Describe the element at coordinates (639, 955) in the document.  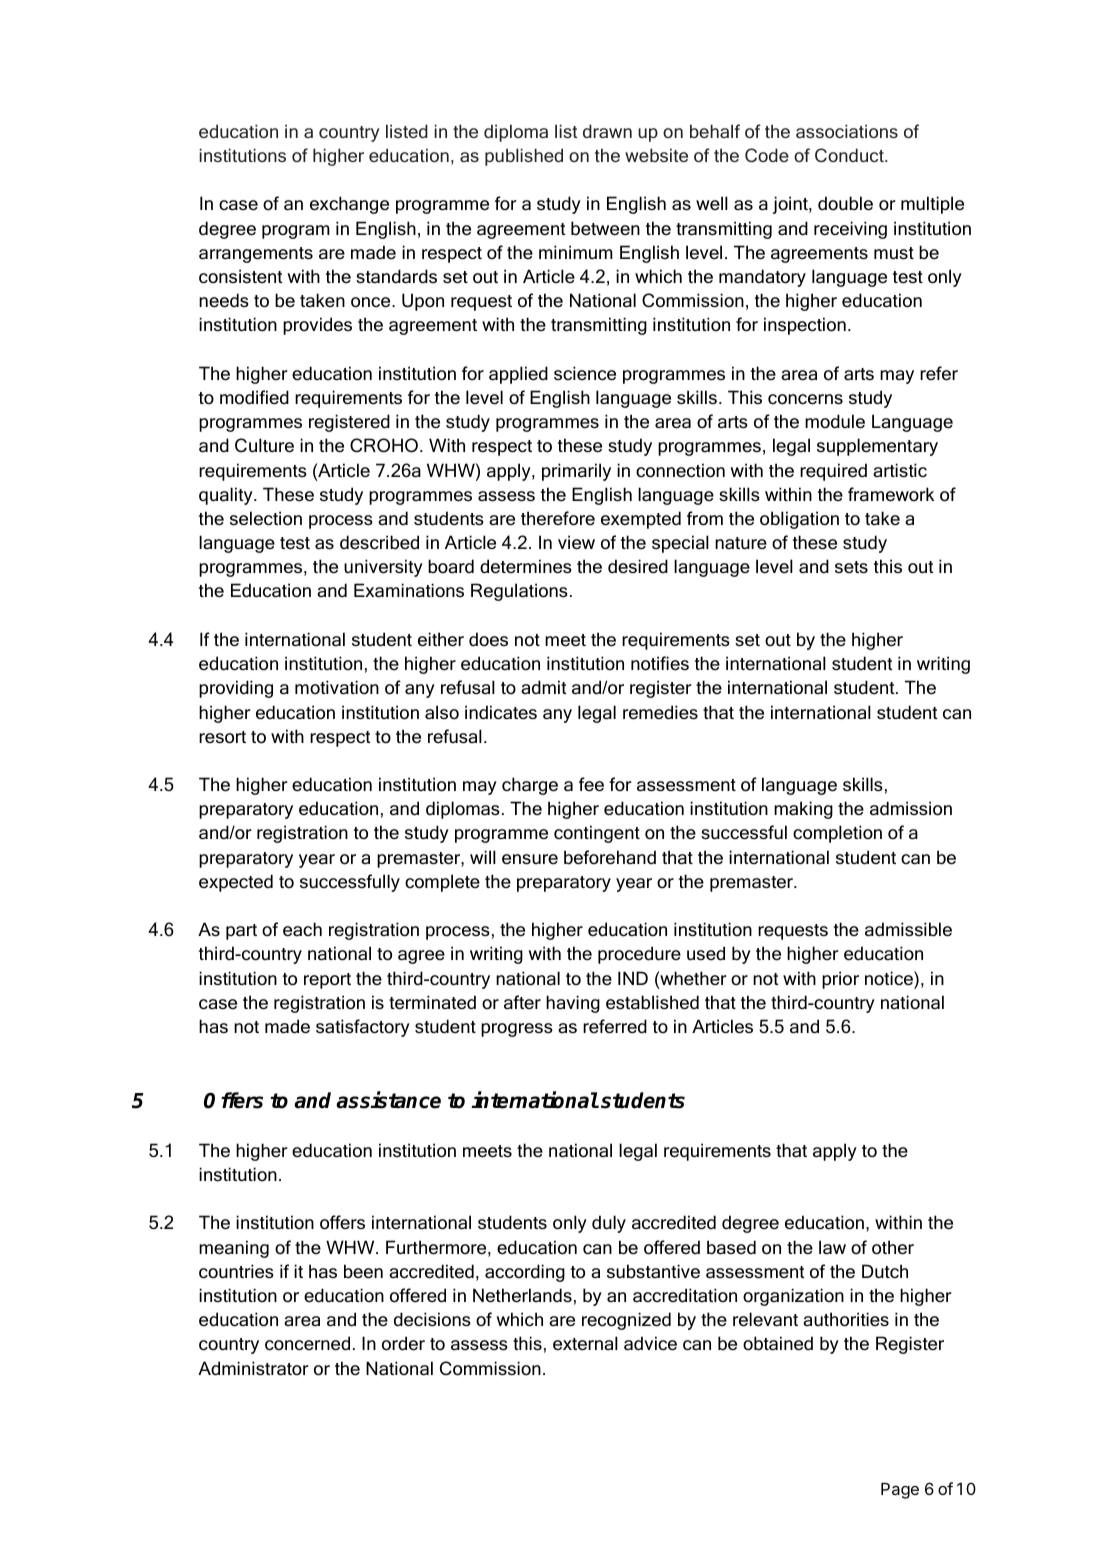
I see `procedure` at that location.
